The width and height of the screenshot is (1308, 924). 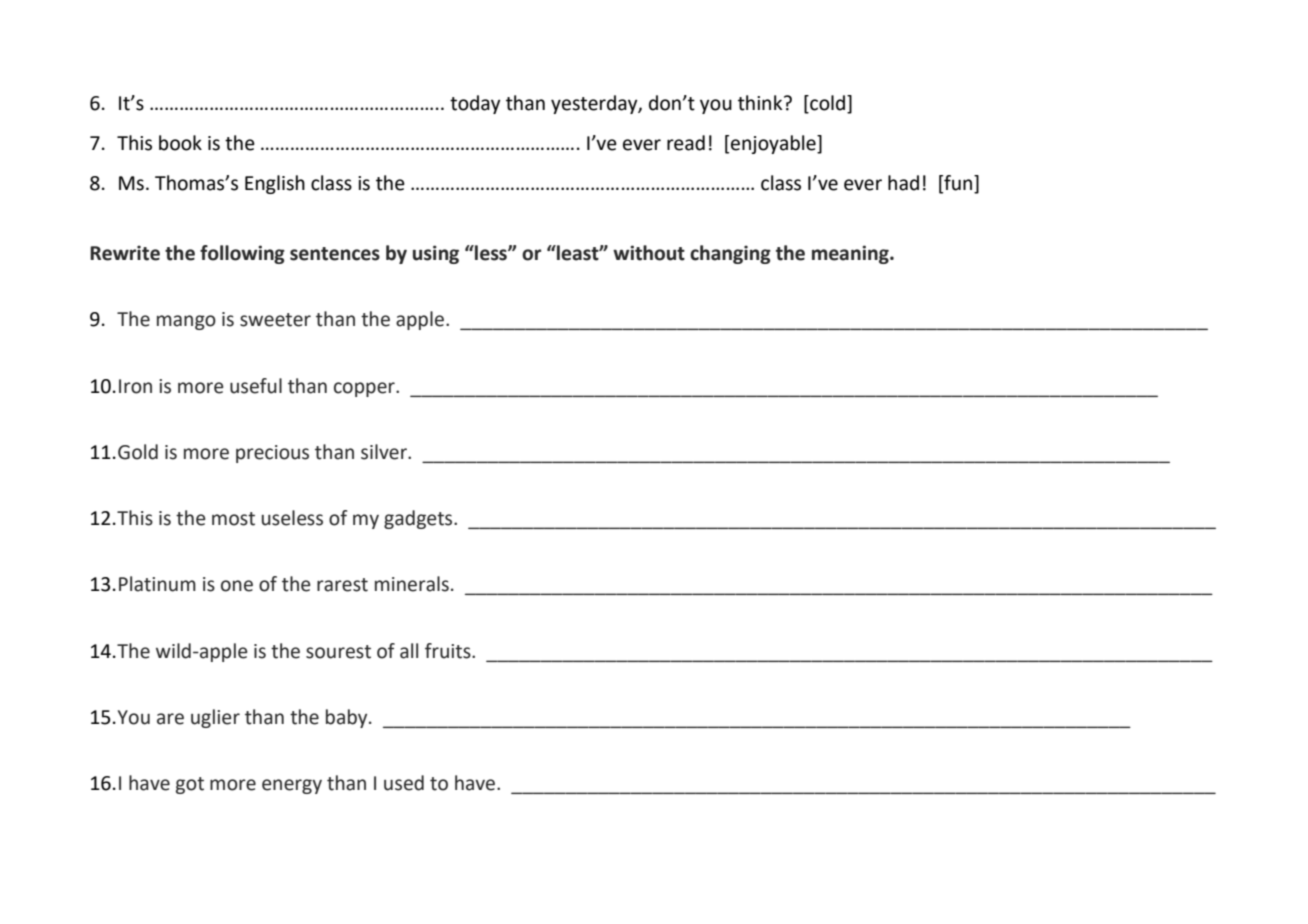 I want to click on silver, so click(x=385, y=452).
